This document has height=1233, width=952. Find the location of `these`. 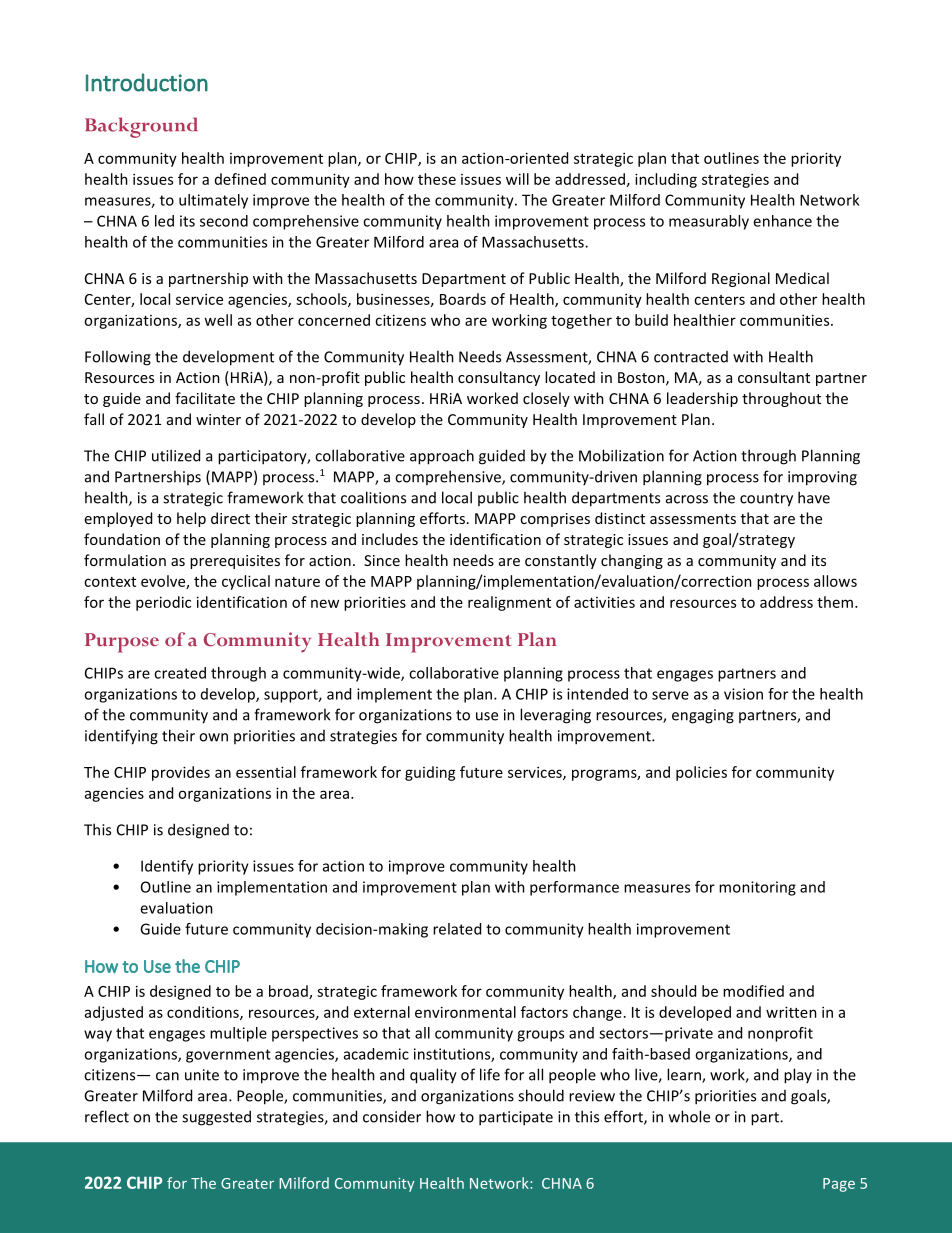

these is located at coordinates (437, 179).
